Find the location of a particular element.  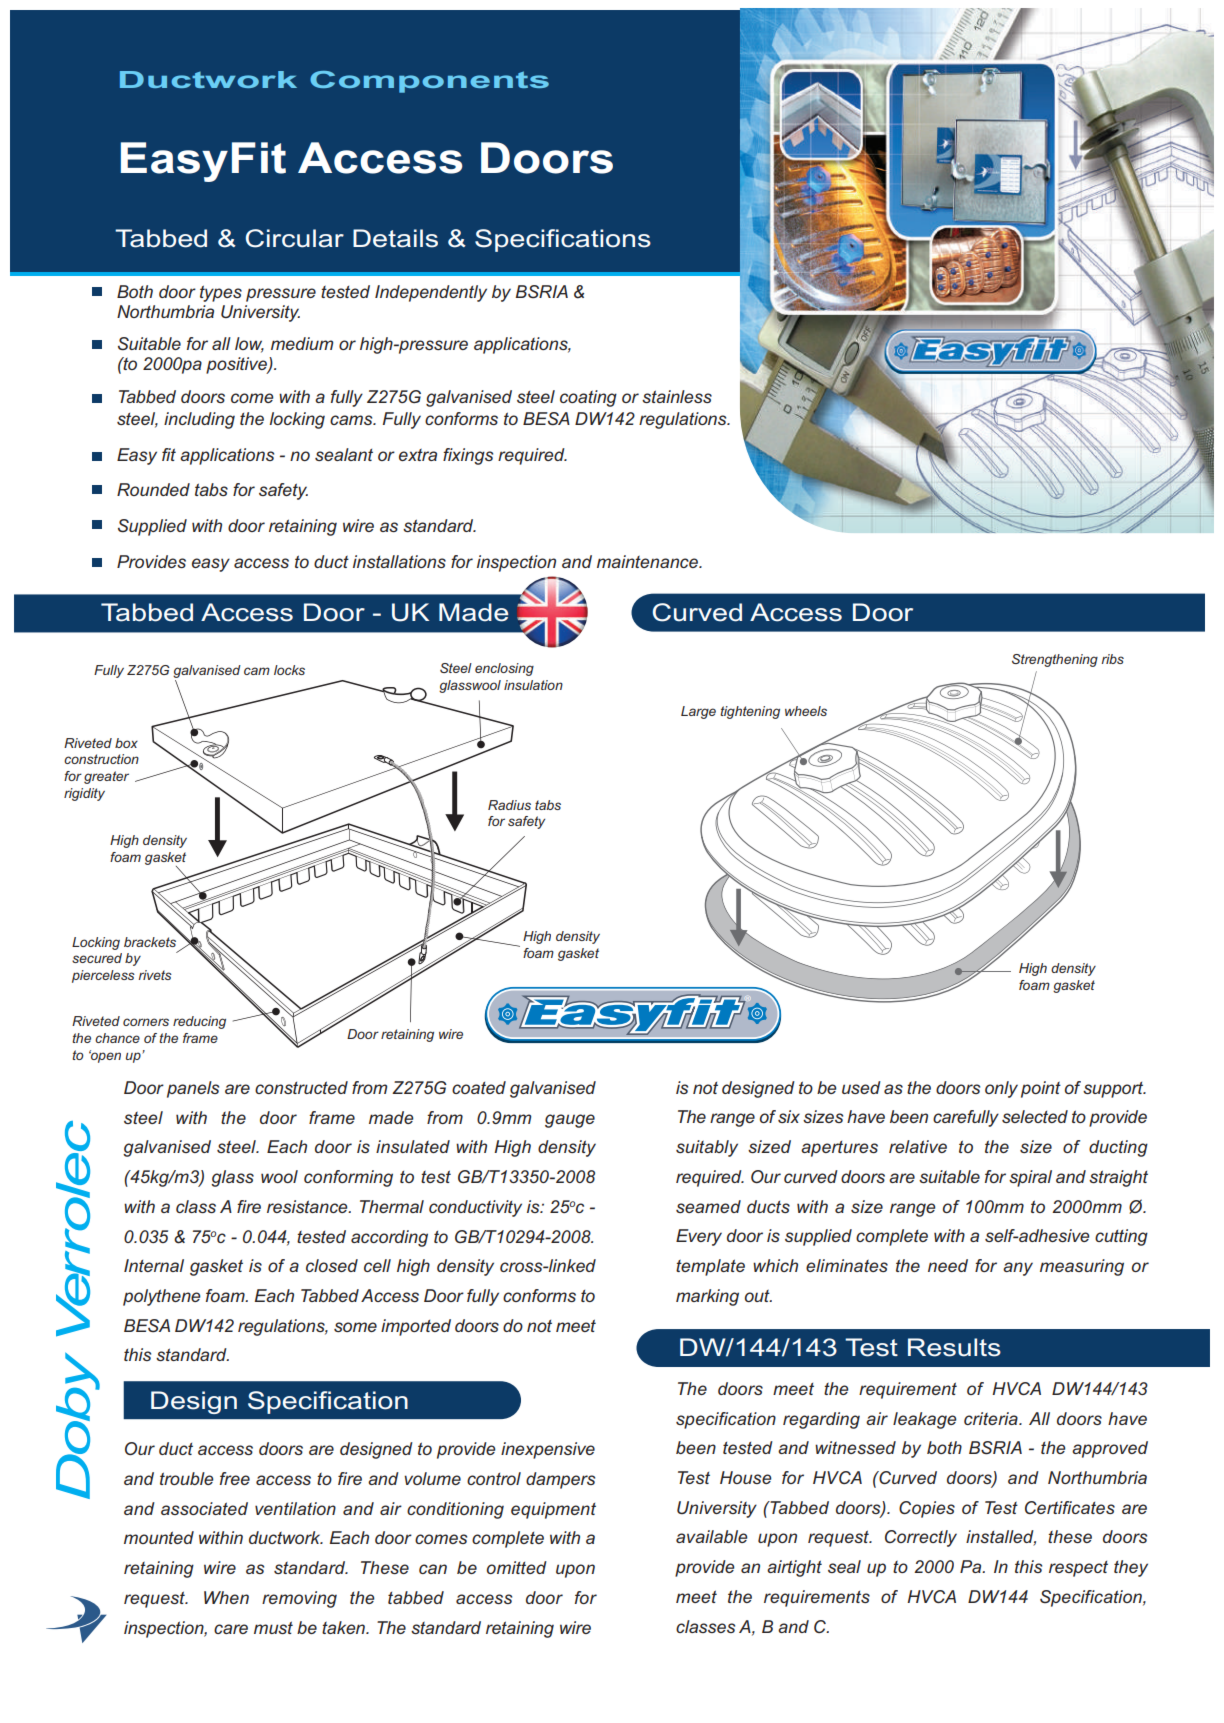

When is located at coordinates (226, 1597).
